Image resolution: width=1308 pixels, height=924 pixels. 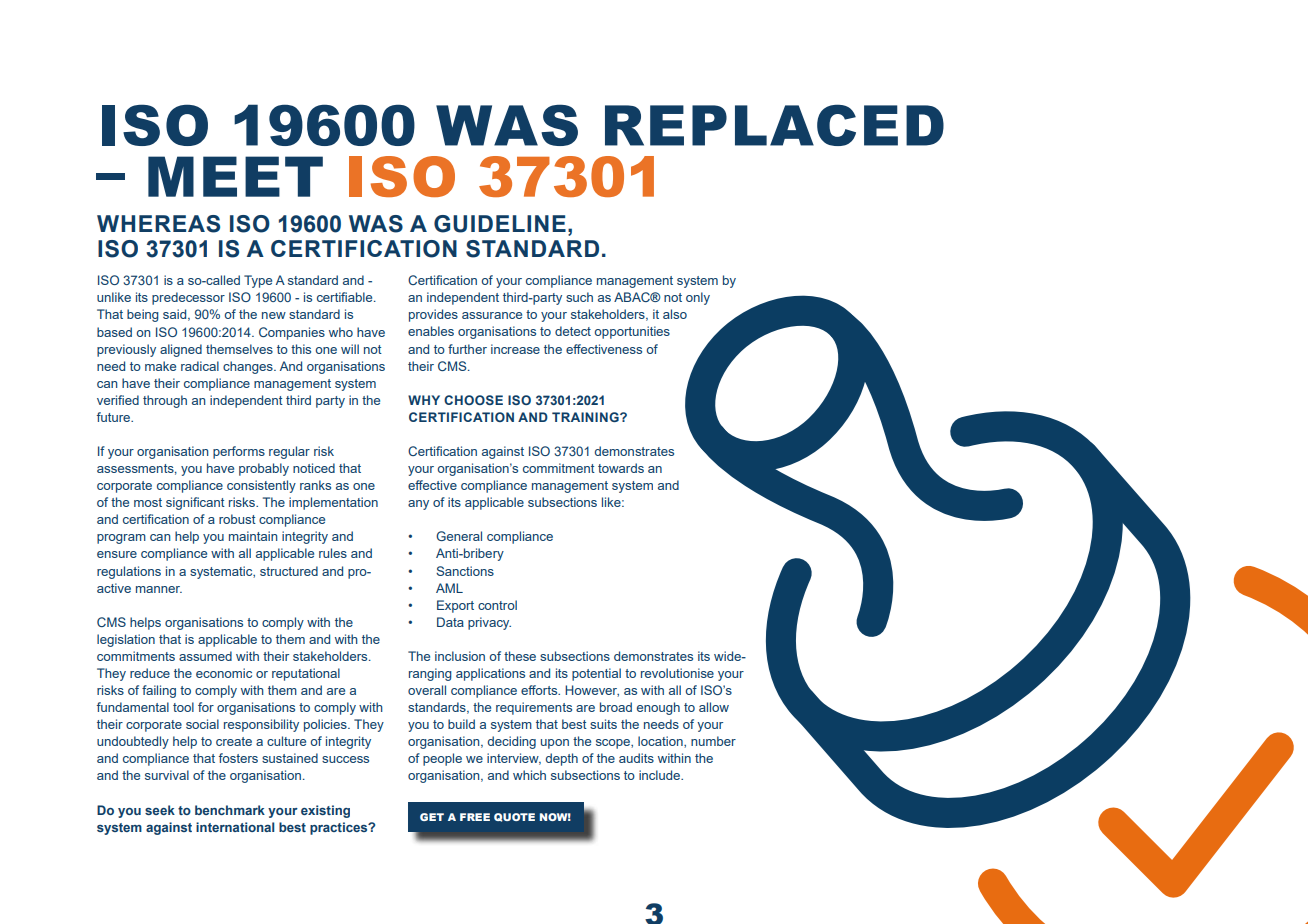 I want to click on towards, so click(x=621, y=468).
